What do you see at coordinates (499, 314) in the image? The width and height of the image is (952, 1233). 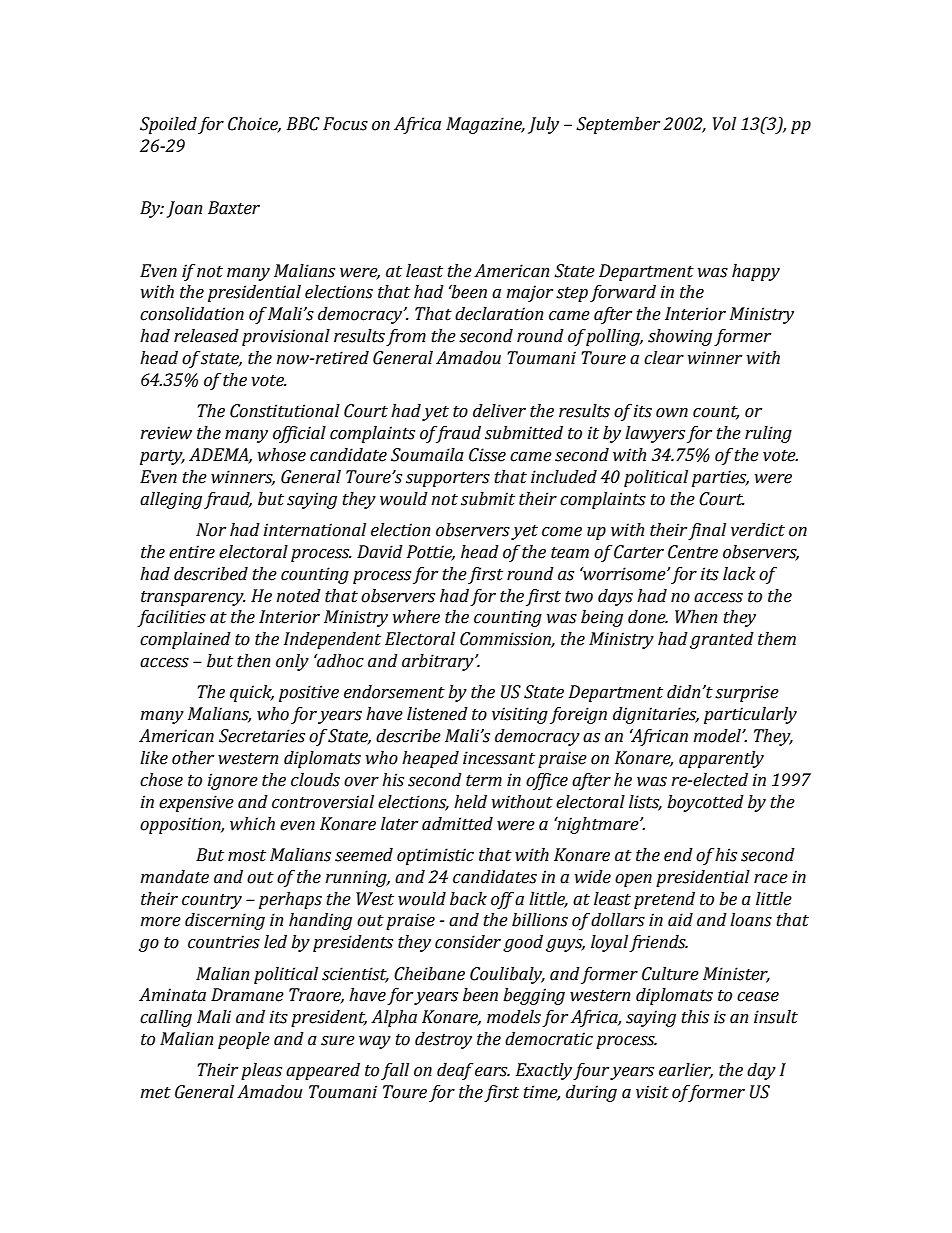 I see `declaration` at bounding box center [499, 314].
